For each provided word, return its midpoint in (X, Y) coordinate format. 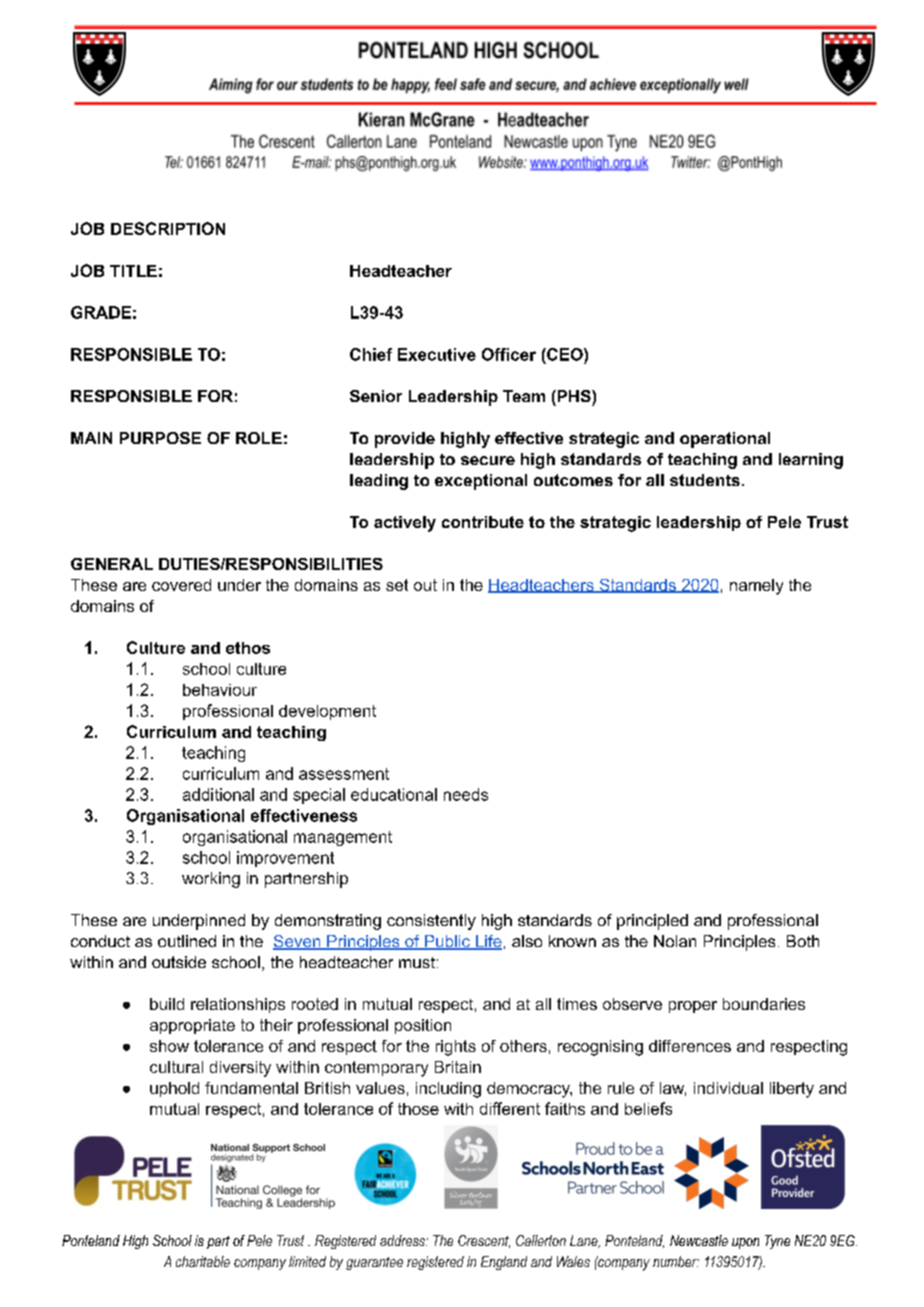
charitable (203, 1261)
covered (181, 585)
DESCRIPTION (168, 228)
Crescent (484, 1241)
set (397, 585)
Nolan (675, 941)
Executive (437, 354)
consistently (431, 922)
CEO (565, 354)
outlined (187, 941)
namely (756, 587)
